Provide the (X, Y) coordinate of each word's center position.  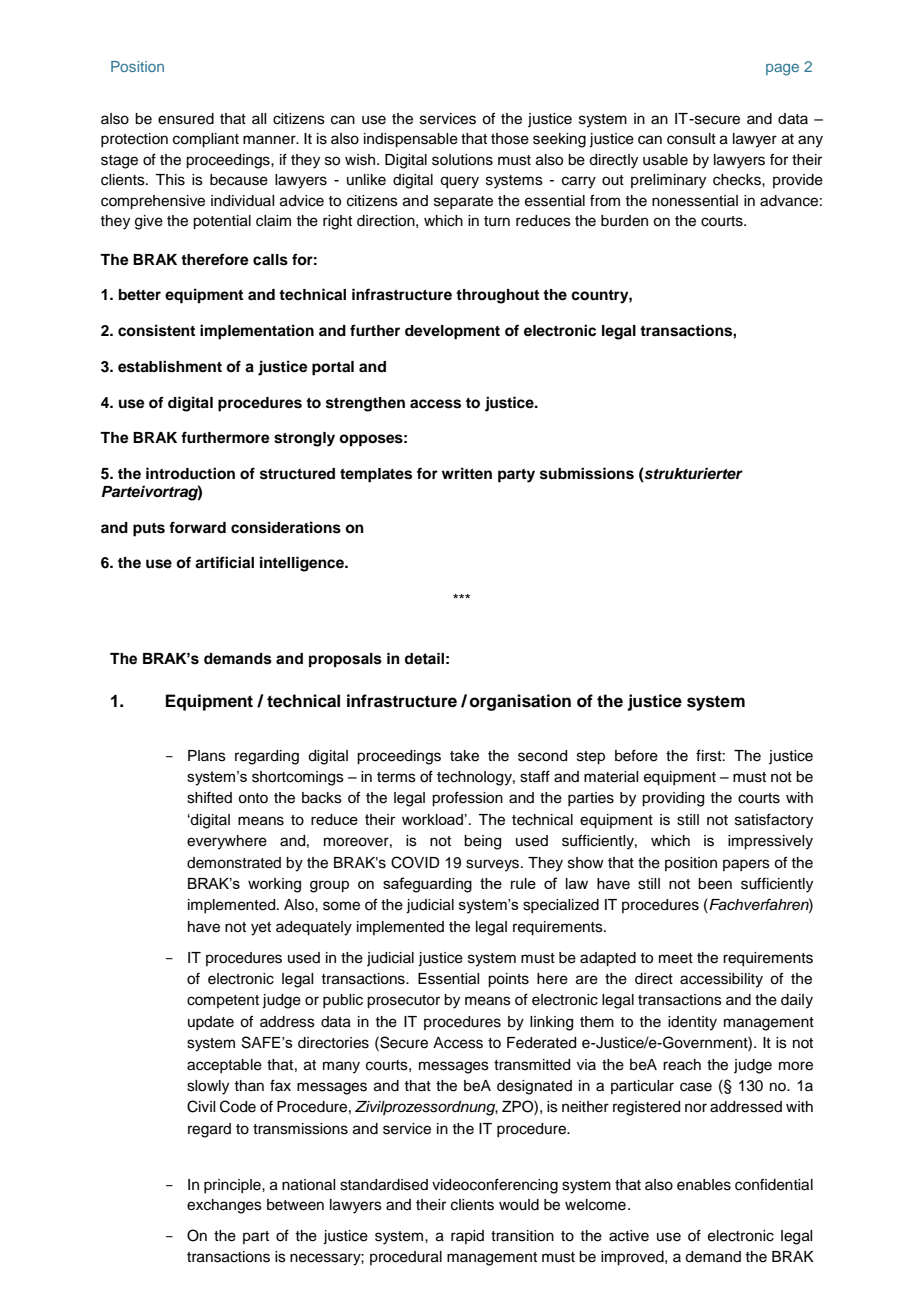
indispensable (411, 140)
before (636, 755)
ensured (186, 119)
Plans (207, 756)
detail (424, 659)
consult (691, 139)
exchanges (224, 1206)
